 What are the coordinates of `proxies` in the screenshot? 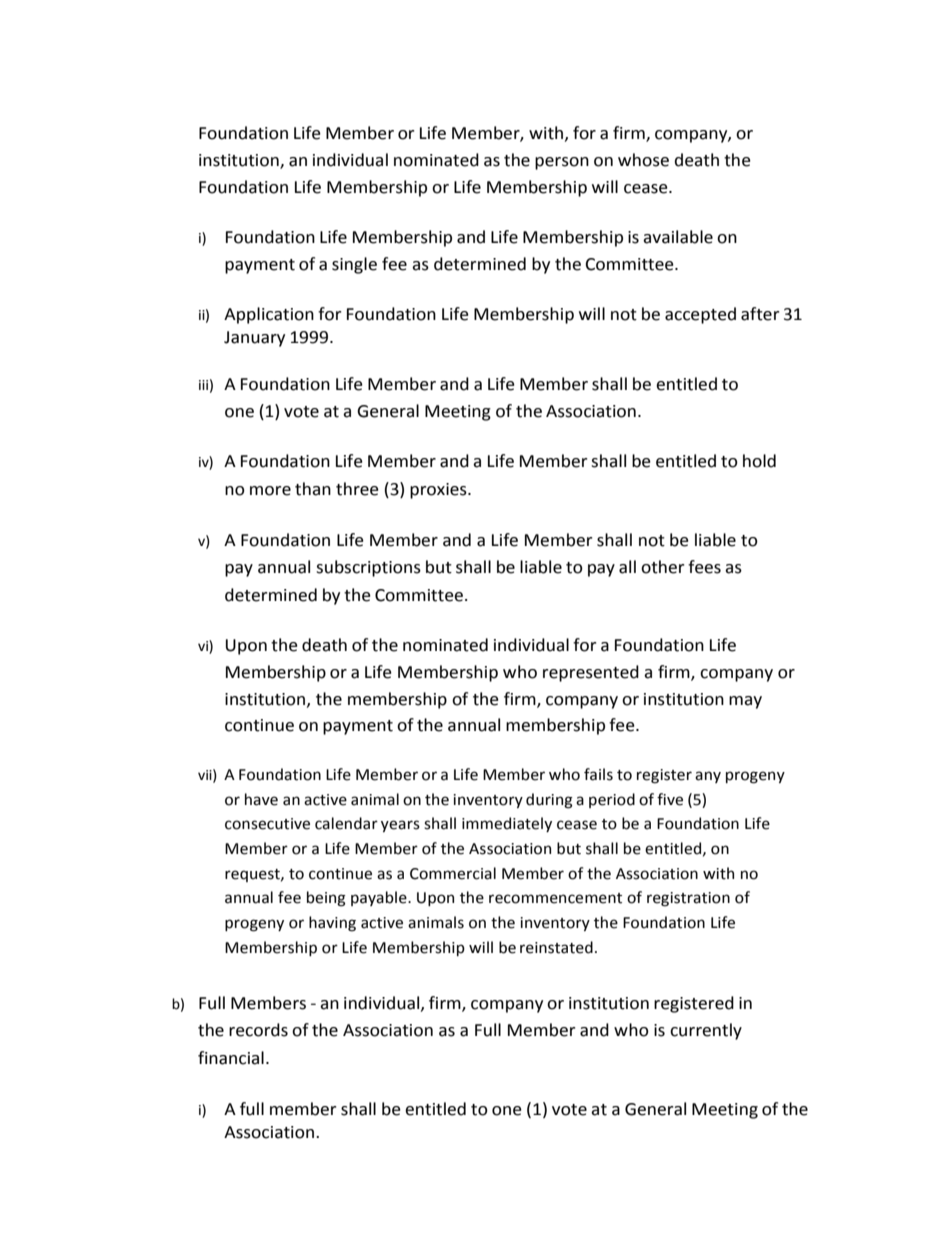 It's located at (439, 491).
